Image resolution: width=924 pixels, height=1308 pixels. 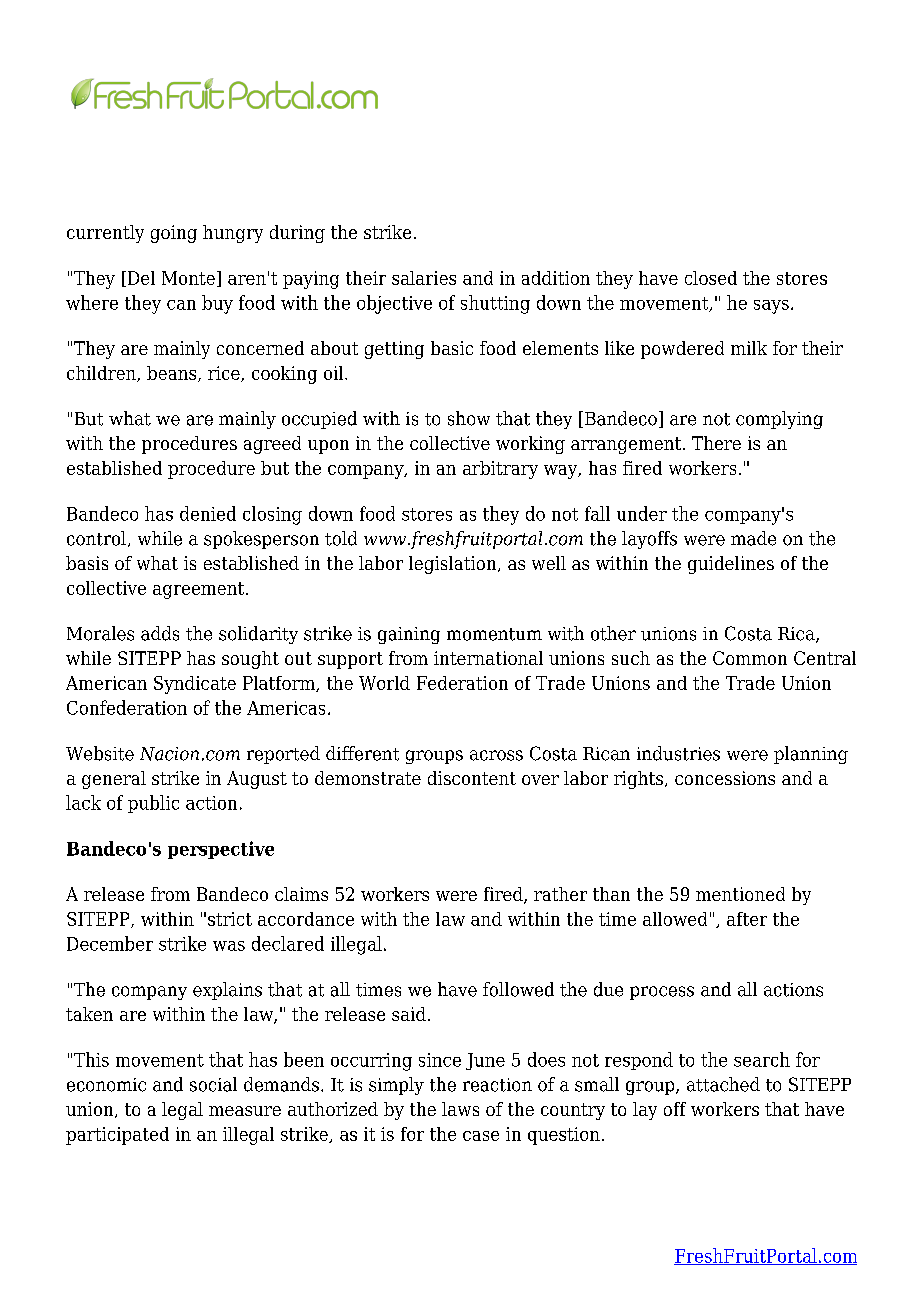 What do you see at coordinates (488, 658) in the screenshot?
I see `international` at bounding box center [488, 658].
